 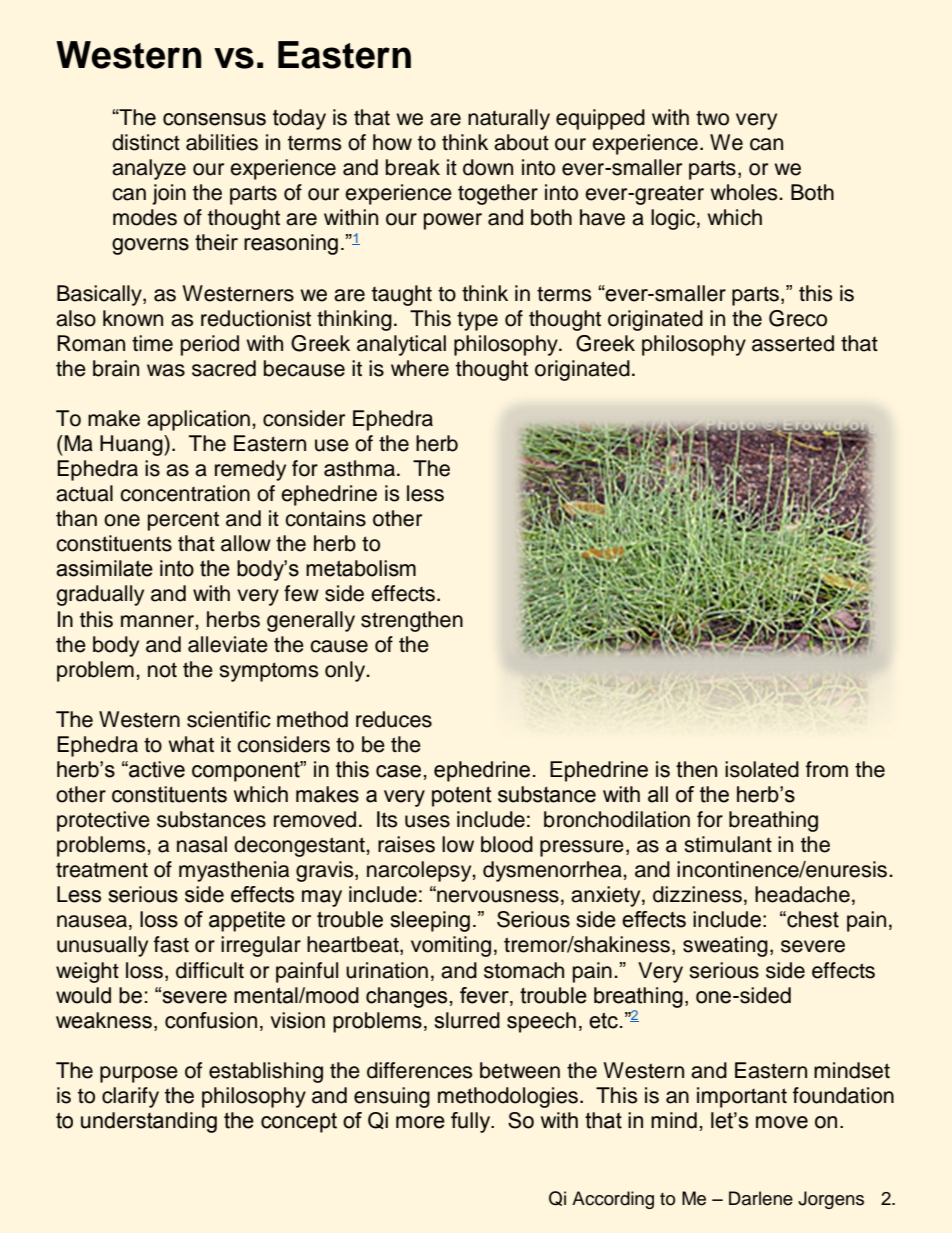 I want to click on asthma, so click(x=361, y=468).
